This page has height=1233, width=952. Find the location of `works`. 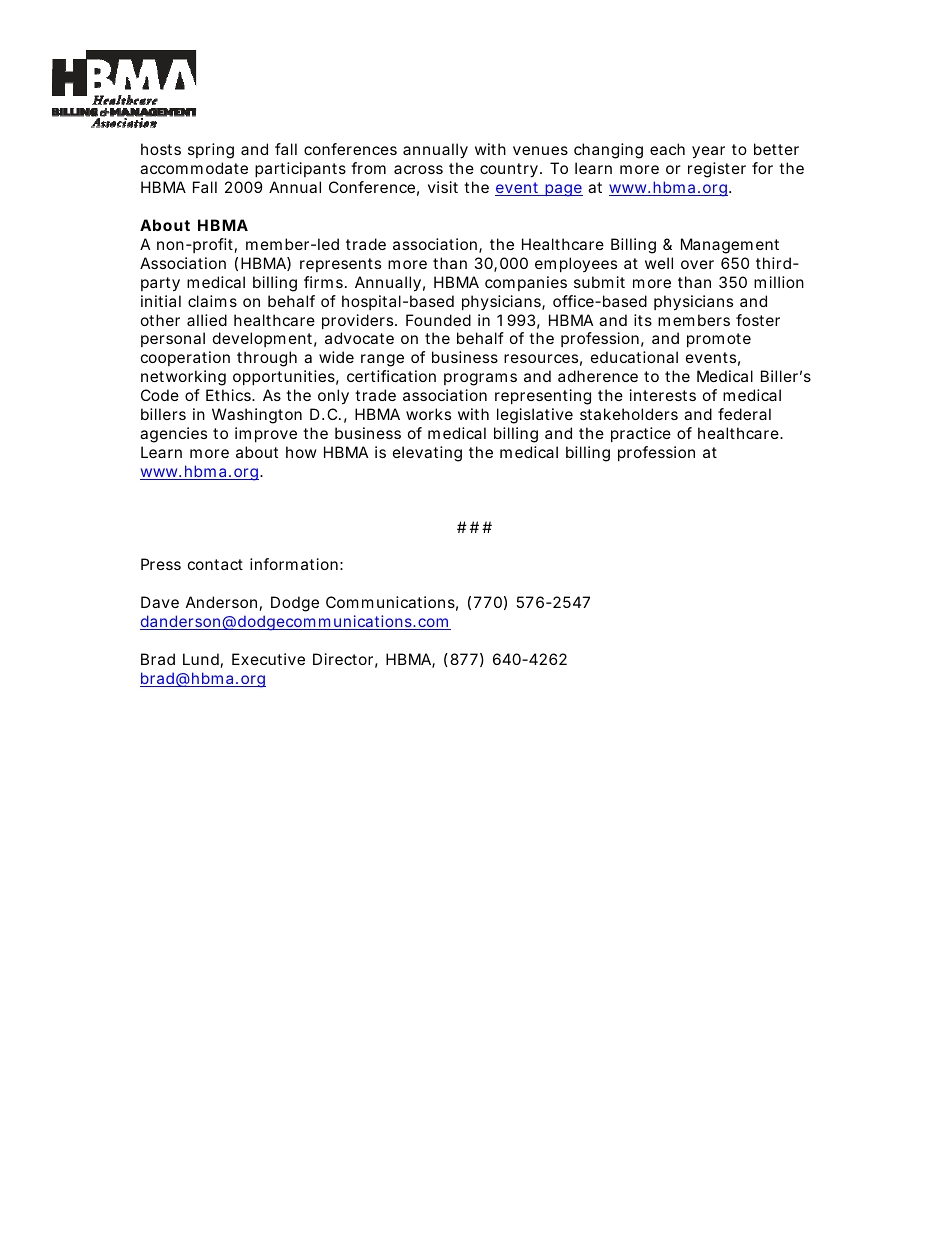

works is located at coordinates (428, 414).
